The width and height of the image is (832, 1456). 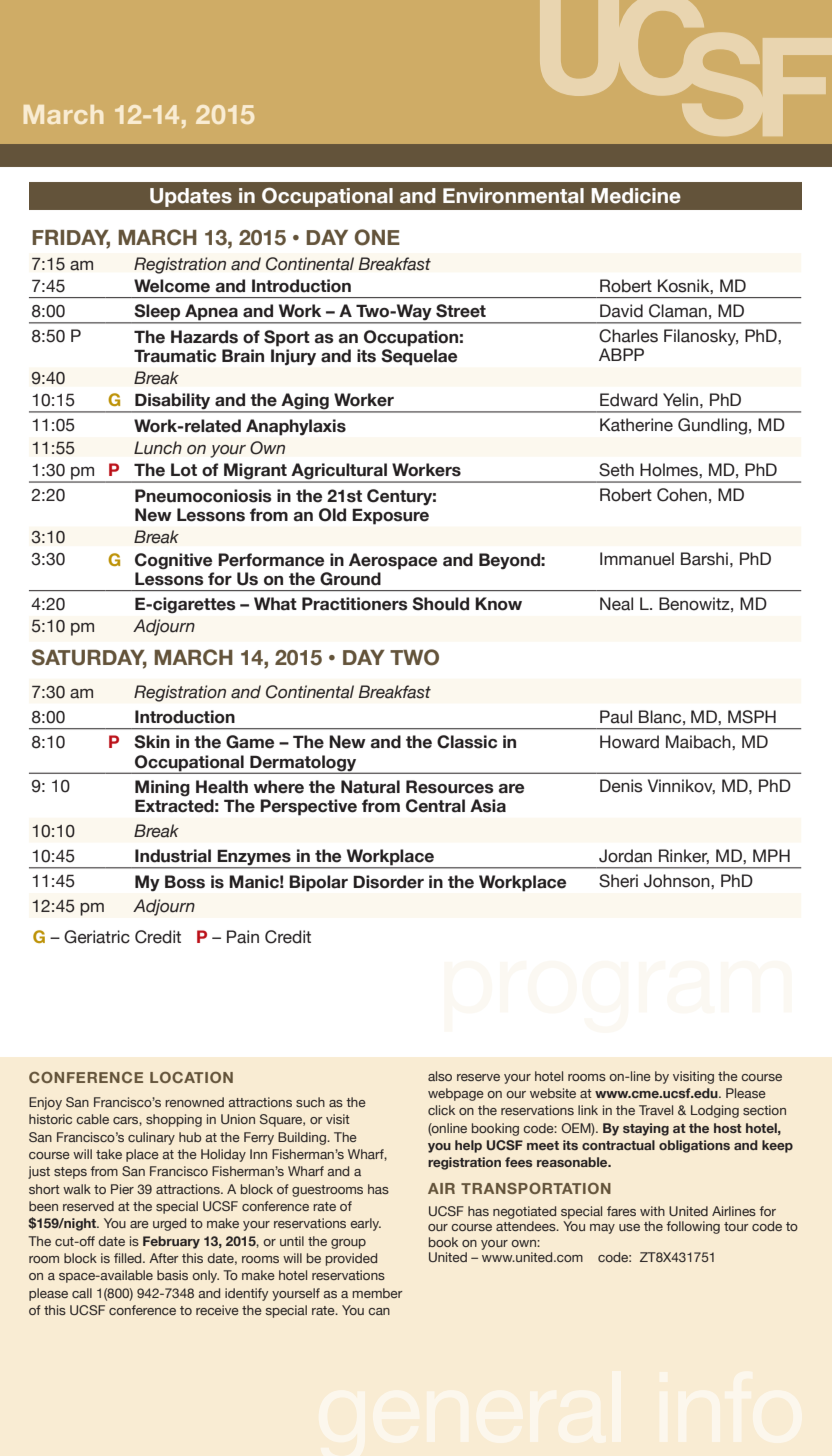 What do you see at coordinates (184, 470) in the image?
I see `Lot` at bounding box center [184, 470].
